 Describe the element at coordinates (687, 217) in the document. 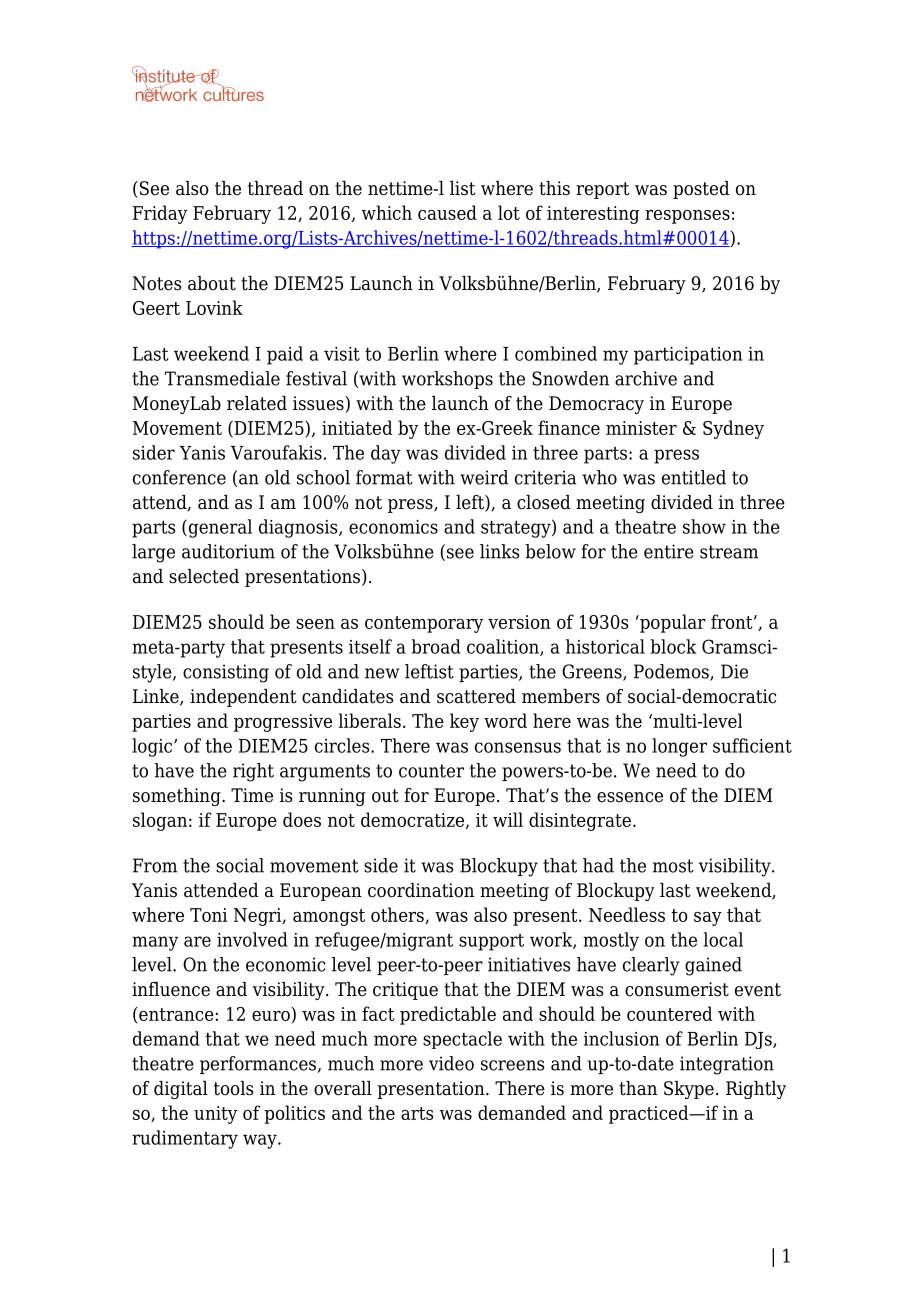

I see `responses` at that location.
